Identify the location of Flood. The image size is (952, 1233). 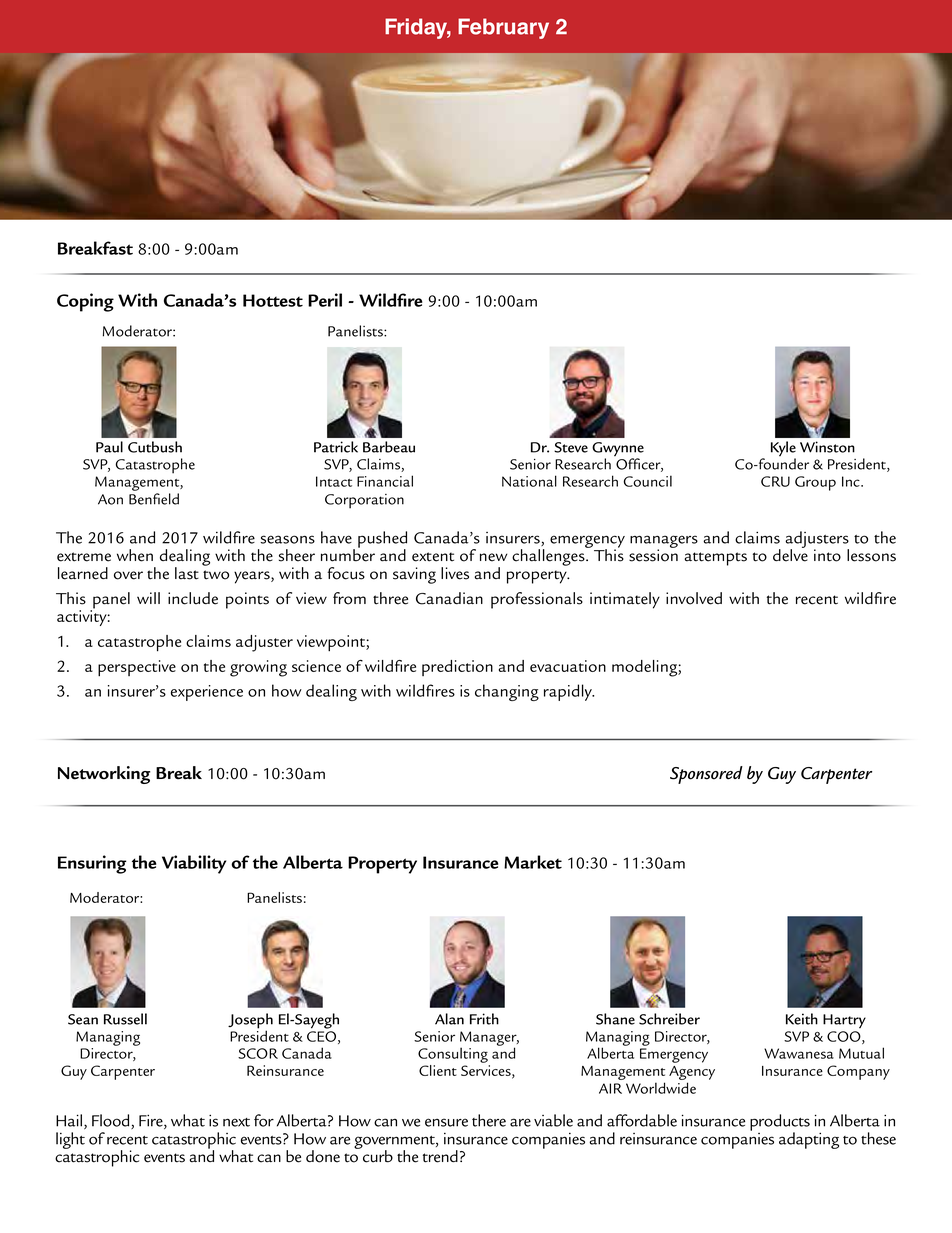
(112, 1121).
